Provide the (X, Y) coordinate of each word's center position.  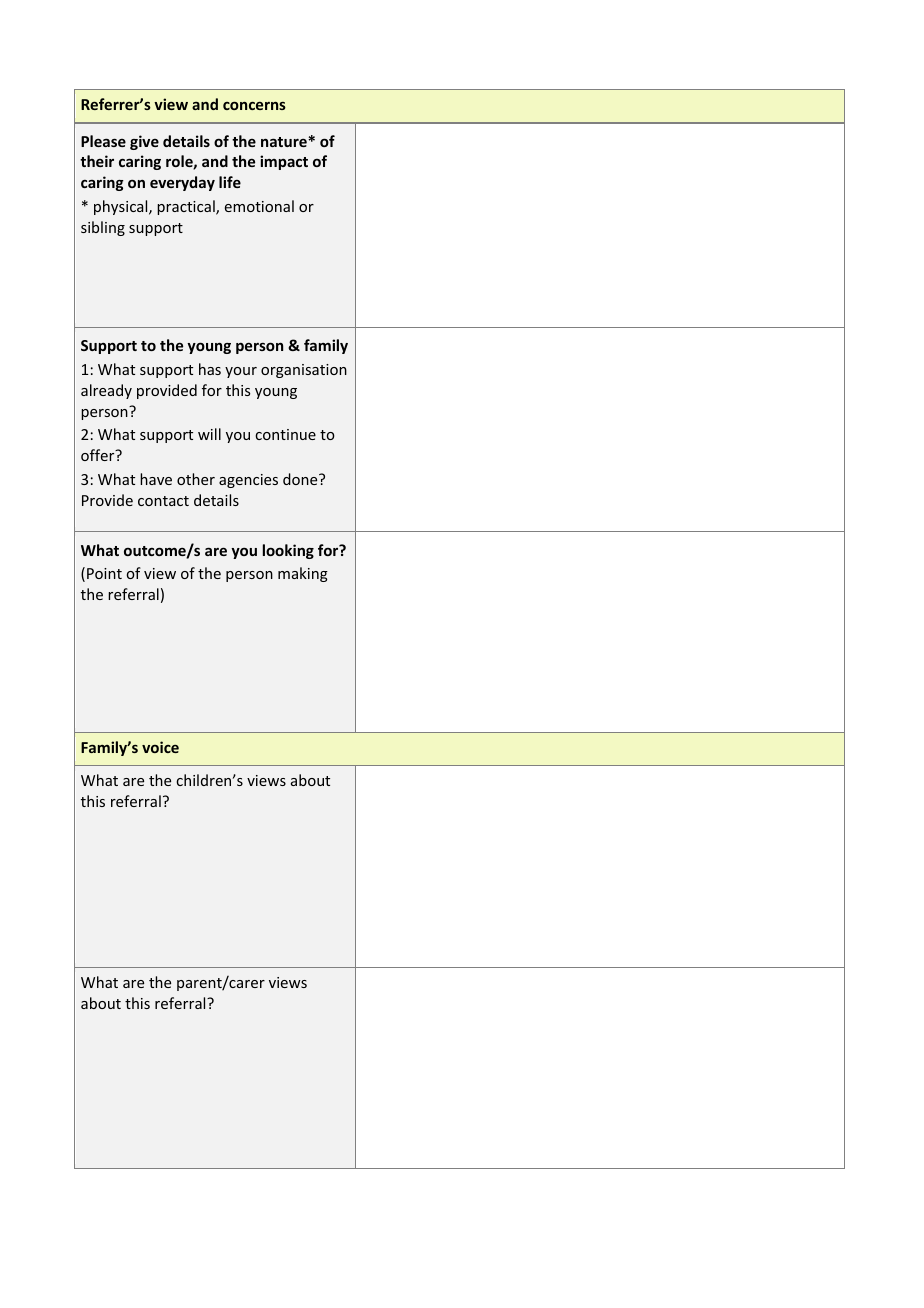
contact (163, 501)
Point (104, 573)
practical (187, 207)
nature (285, 142)
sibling (103, 228)
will (209, 434)
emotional (259, 206)
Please (103, 141)
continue (285, 434)
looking (288, 551)
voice (160, 747)
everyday (182, 183)
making (303, 574)
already (106, 391)
